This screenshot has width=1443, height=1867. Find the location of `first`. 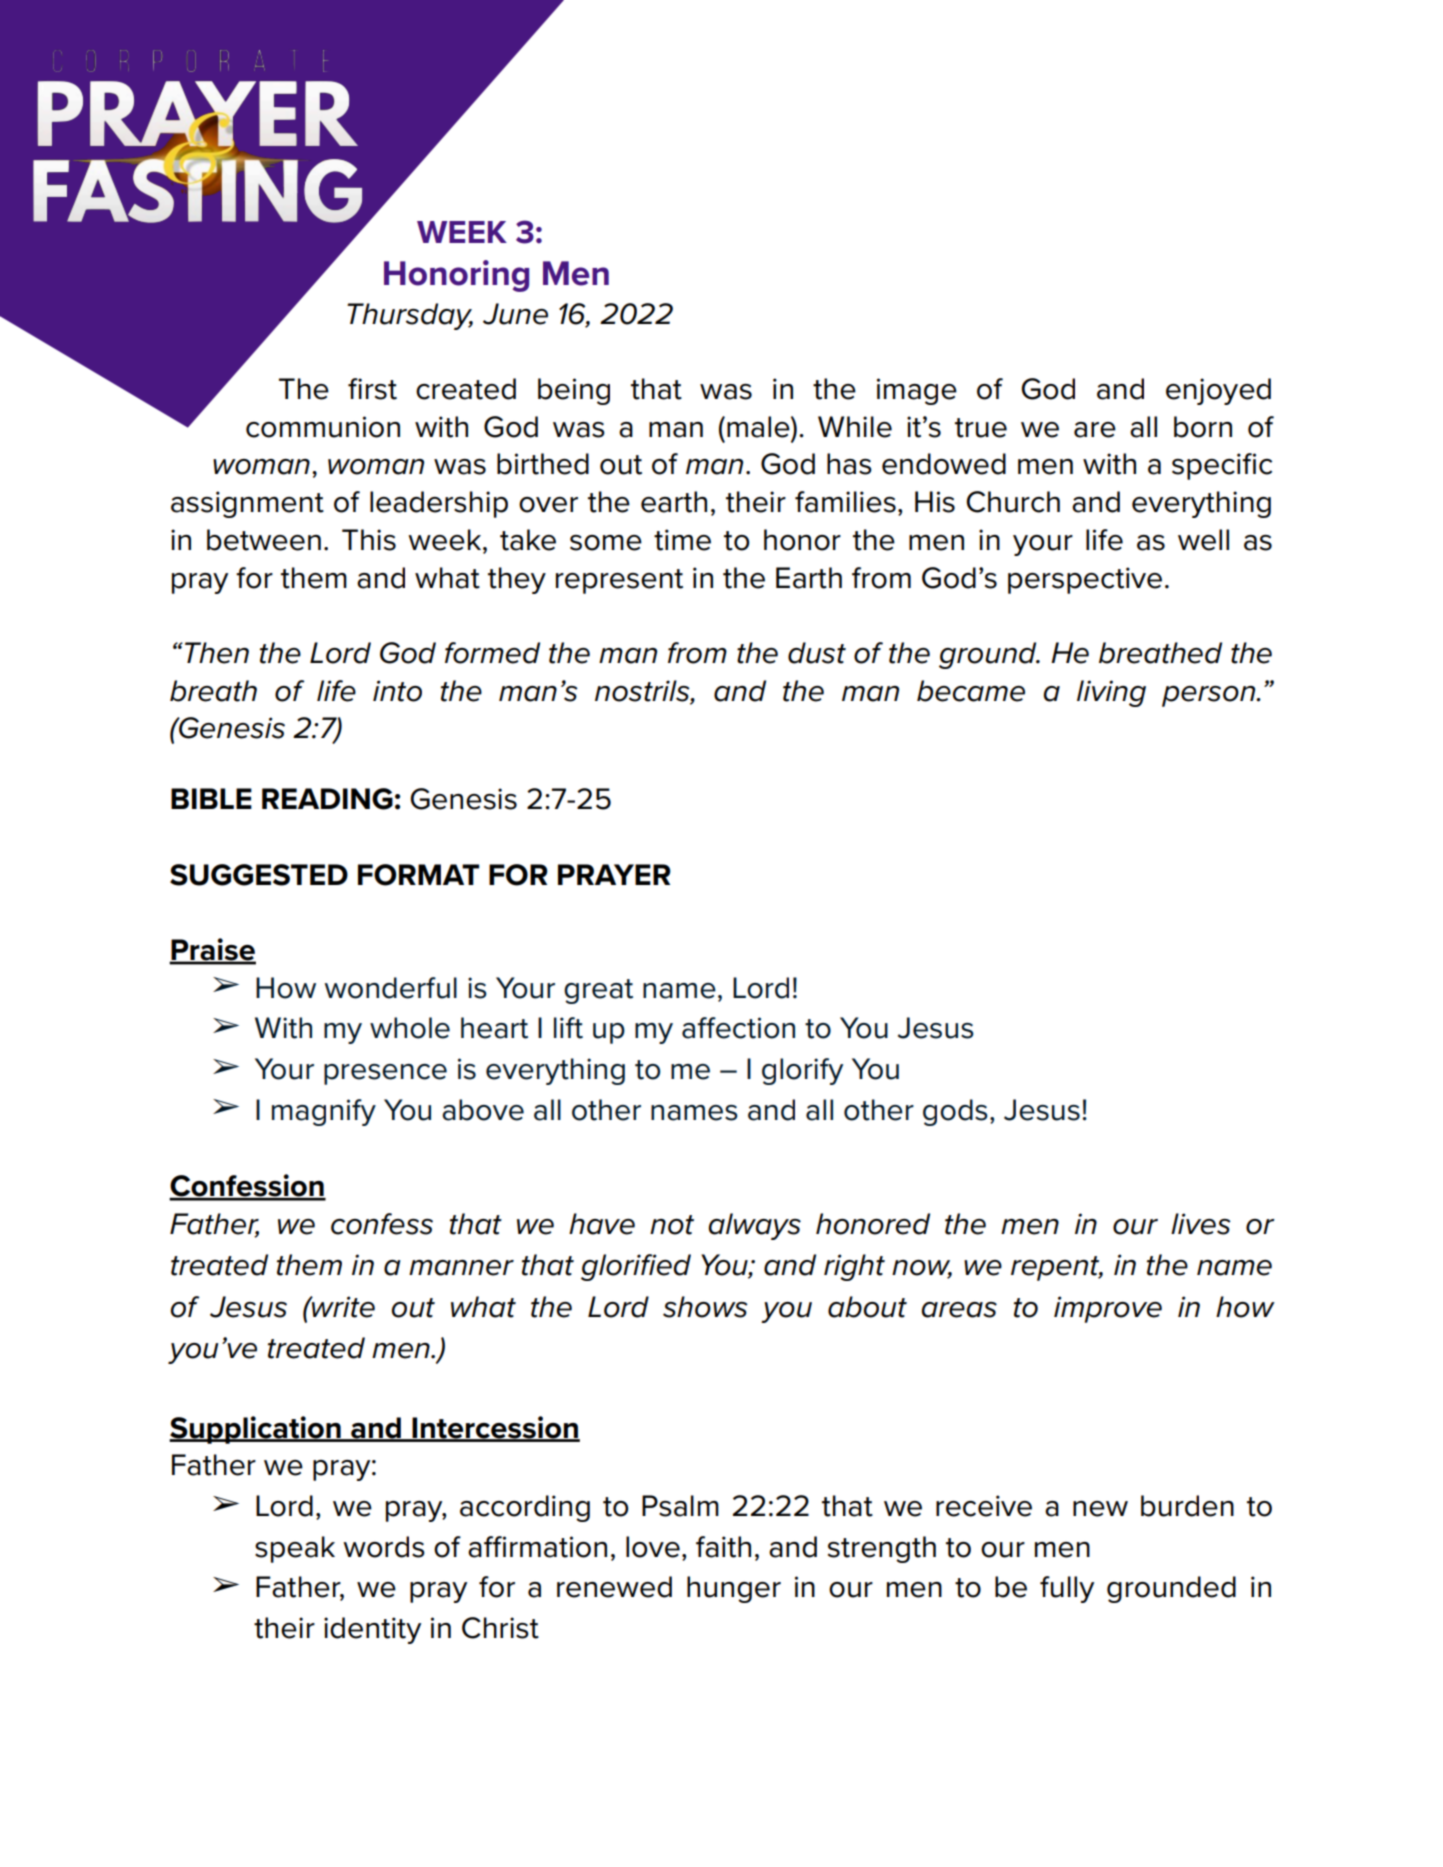

first is located at coordinates (372, 389).
